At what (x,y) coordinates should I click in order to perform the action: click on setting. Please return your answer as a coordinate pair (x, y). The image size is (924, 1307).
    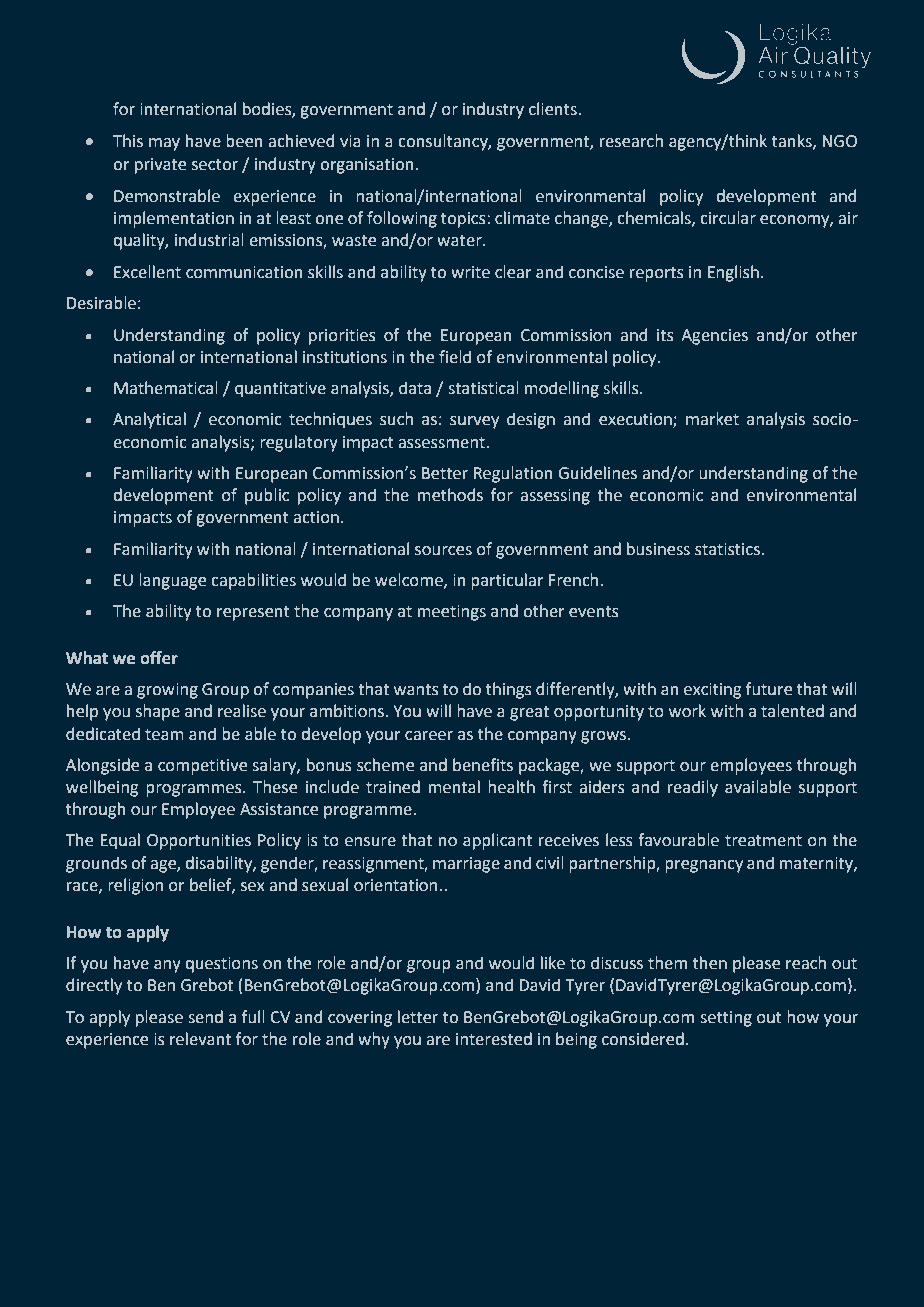
    Looking at the image, I should click on (726, 1019).
